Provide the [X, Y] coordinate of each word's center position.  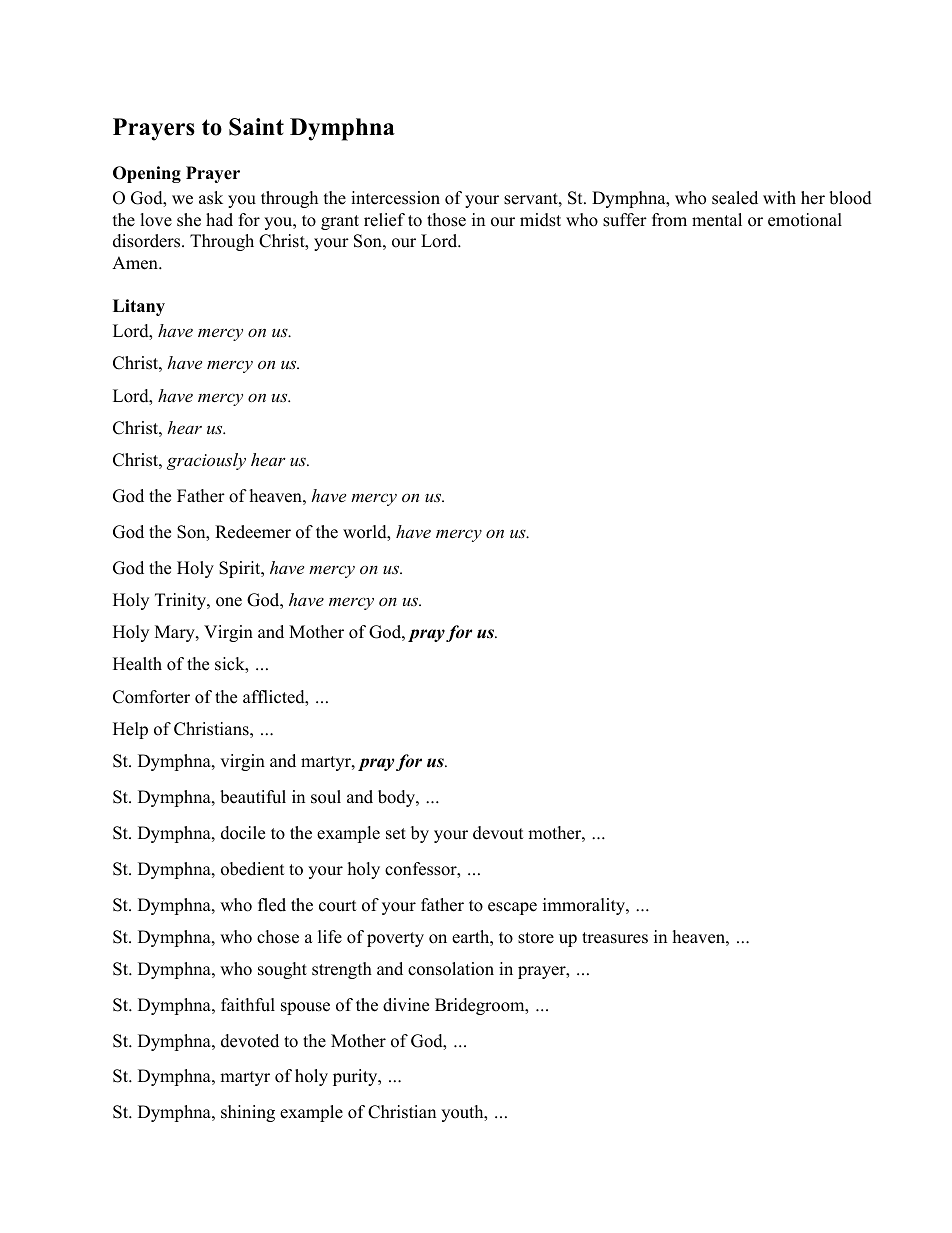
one [229, 602]
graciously [206, 461]
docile [243, 833]
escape [512, 908]
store [536, 938]
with [779, 197]
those [446, 220]
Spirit [241, 569]
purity [356, 1077]
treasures [615, 938]
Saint [256, 127]
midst [540, 220]
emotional [805, 220]
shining [248, 1113]
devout [498, 833]
